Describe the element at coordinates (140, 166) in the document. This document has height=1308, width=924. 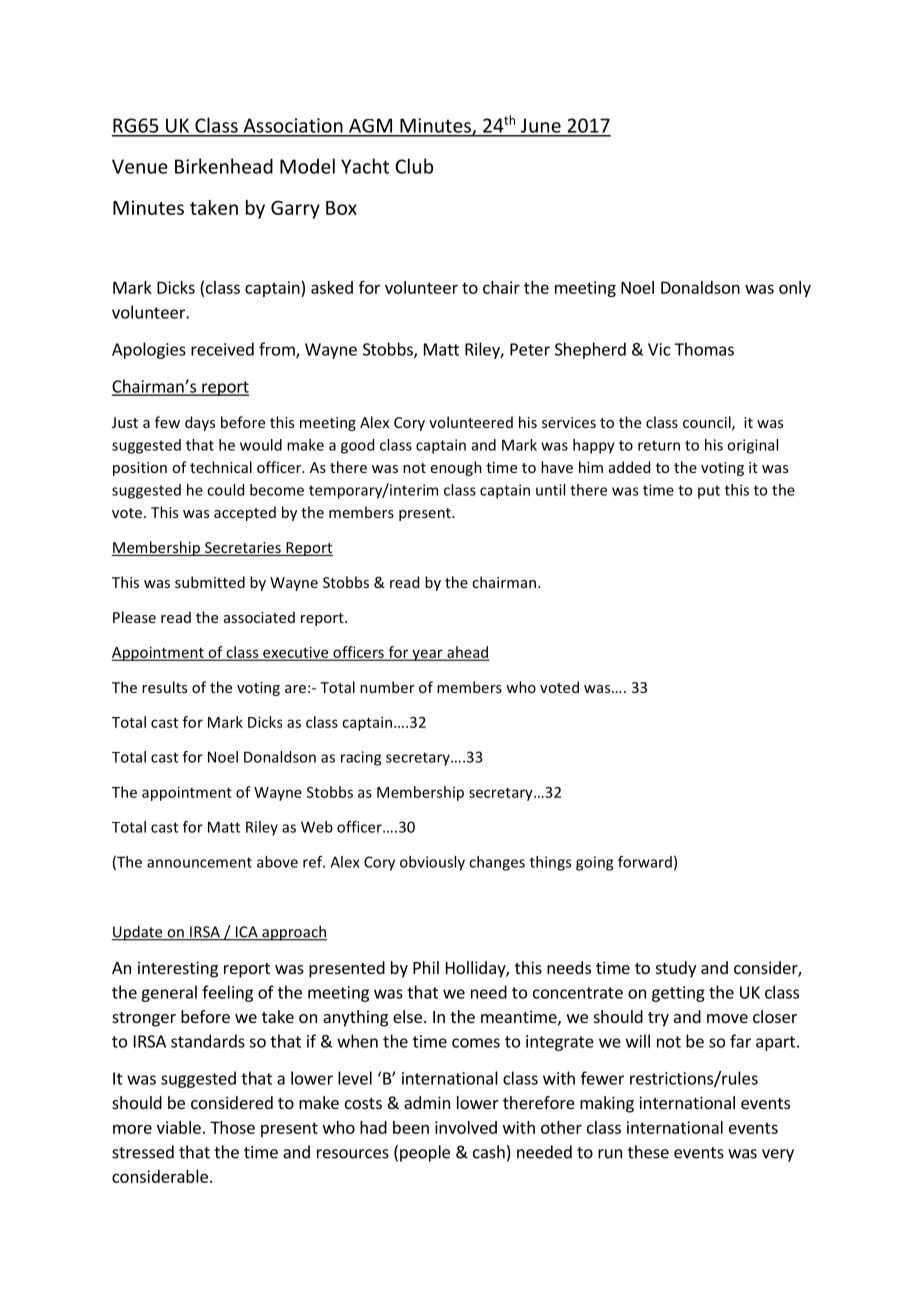
I see `Venue` at that location.
